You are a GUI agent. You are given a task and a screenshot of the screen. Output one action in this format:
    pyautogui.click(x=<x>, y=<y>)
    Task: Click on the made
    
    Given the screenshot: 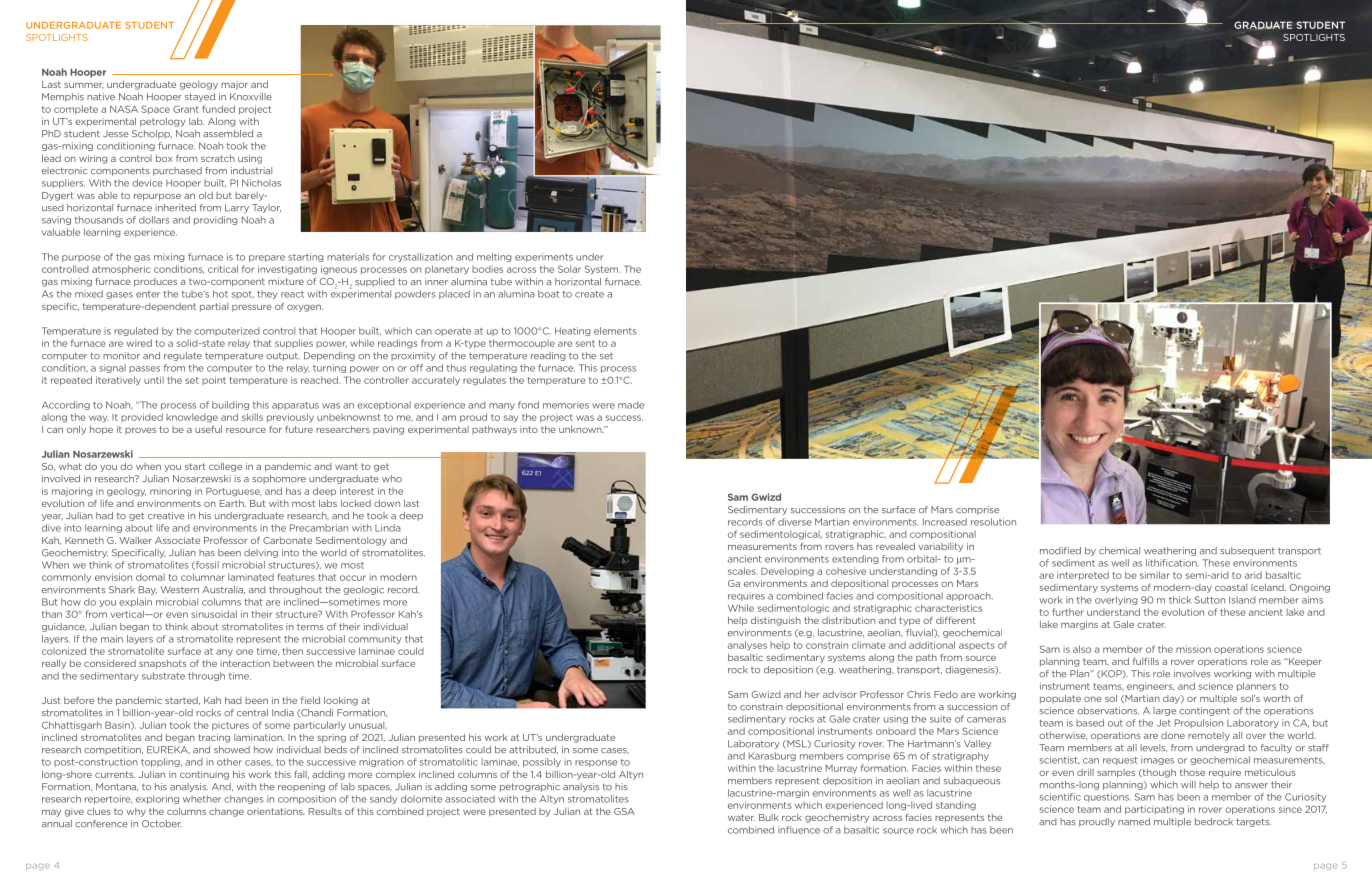 What is the action you would take?
    pyautogui.click(x=631, y=405)
